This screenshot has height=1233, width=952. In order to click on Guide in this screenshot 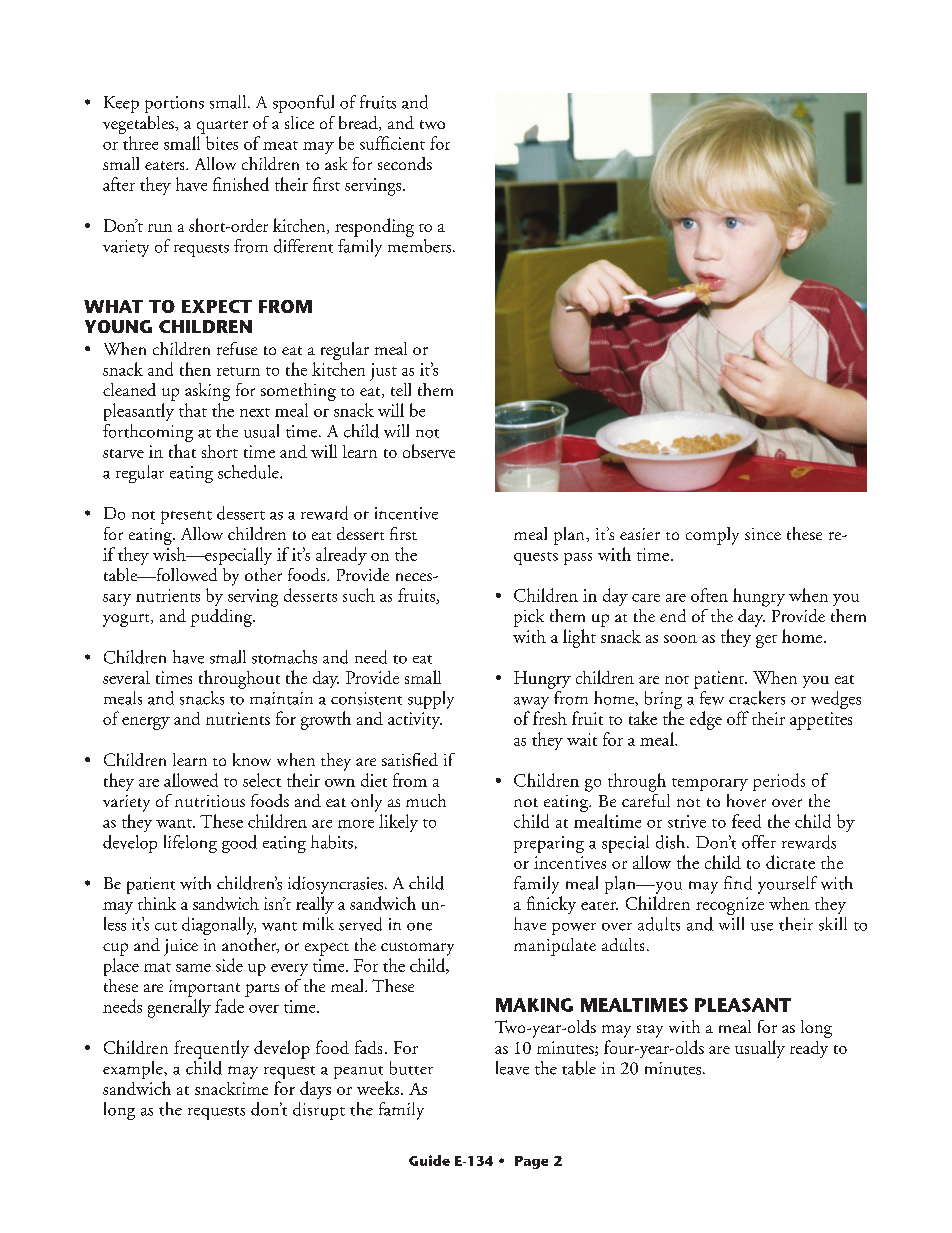, I will do `click(429, 1160)`.
